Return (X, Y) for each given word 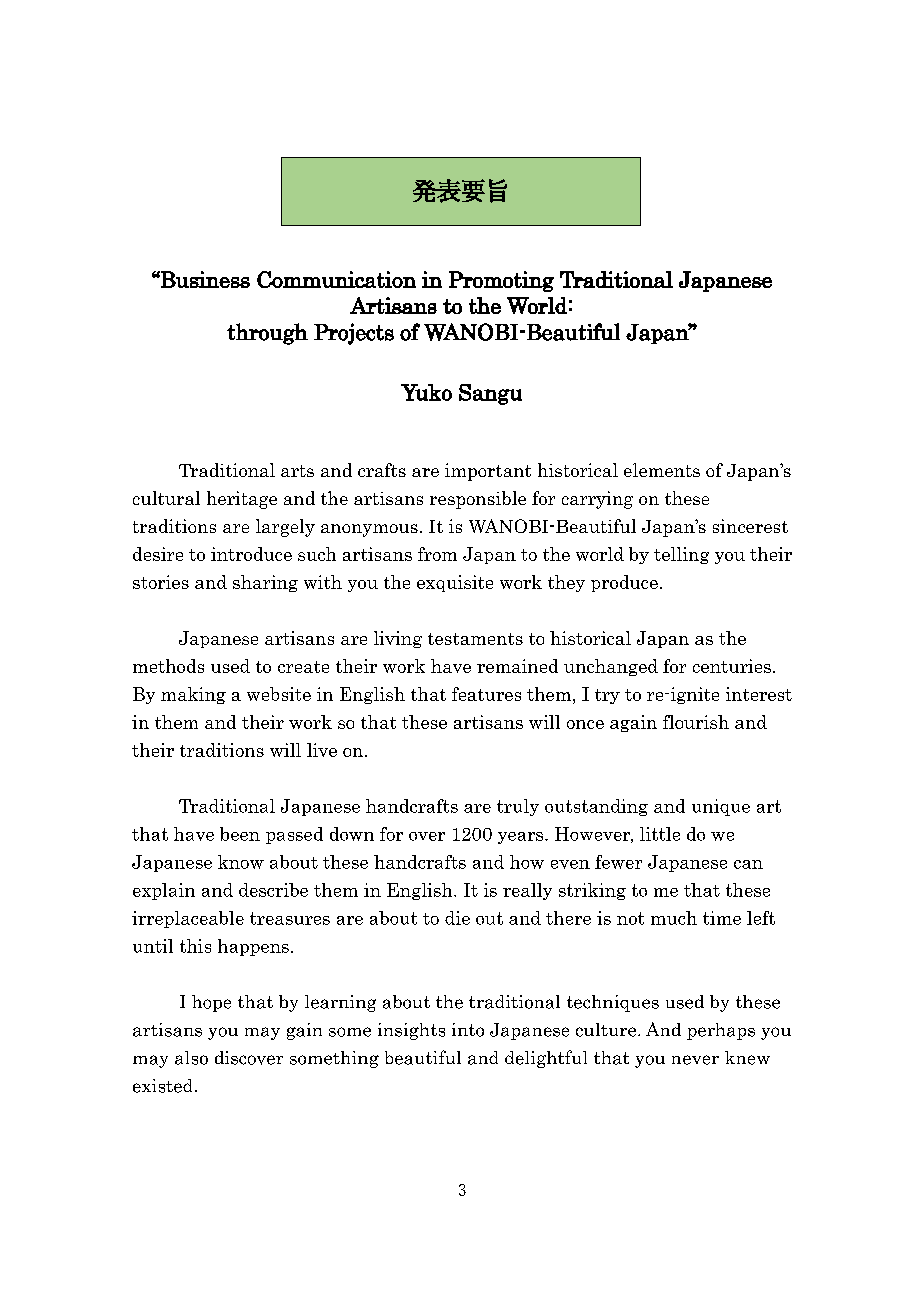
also (191, 1058)
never (695, 1060)
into (468, 1030)
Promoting (501, 281)
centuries (732, 666)
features (486, 694)
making (193, 695)
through (267, 334)
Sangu (490, 394)
